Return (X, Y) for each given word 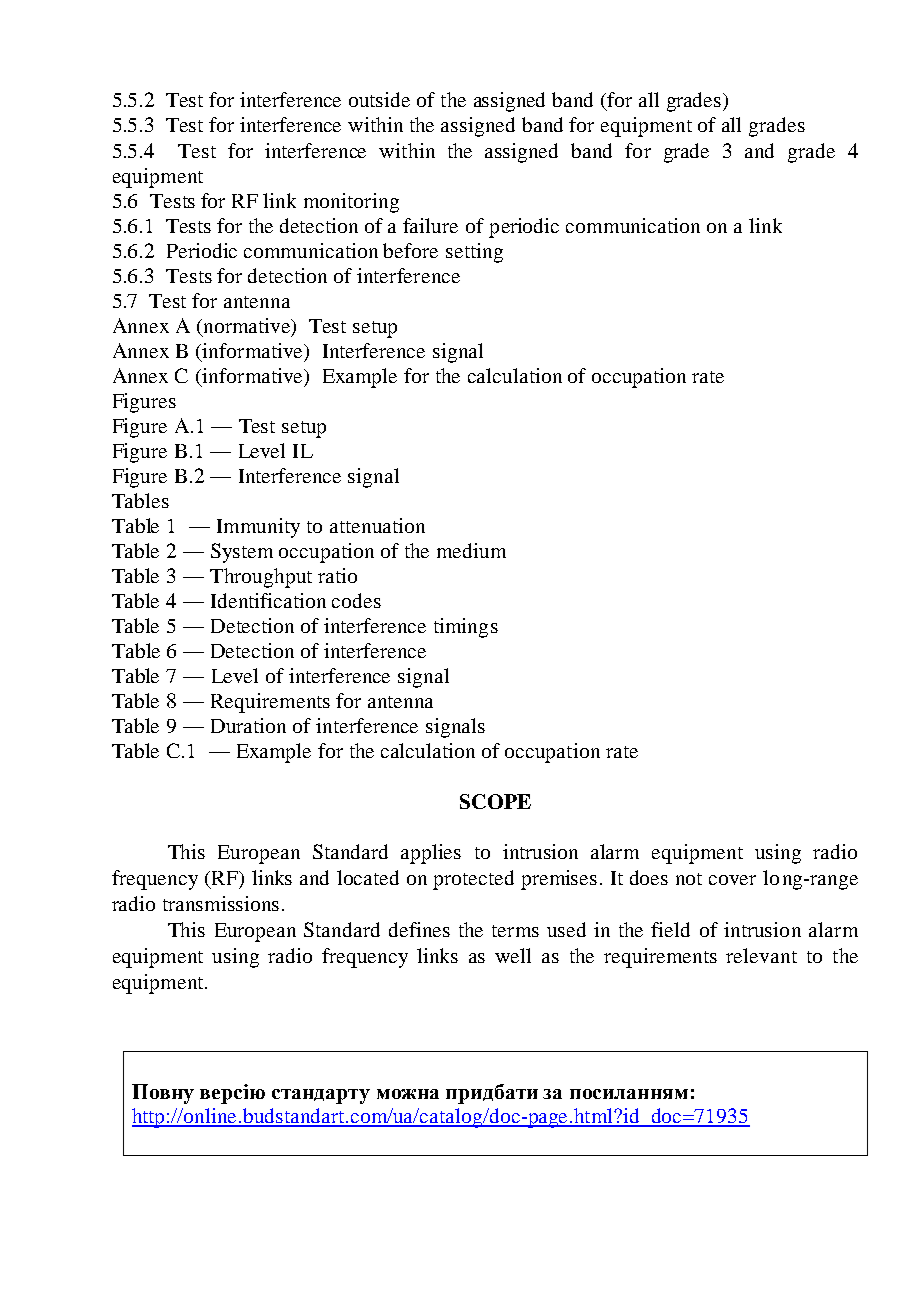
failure (430, 225)
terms (515, 931)
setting (474, 253)
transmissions (221, 903)
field (670, 929)
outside (379, 99)
